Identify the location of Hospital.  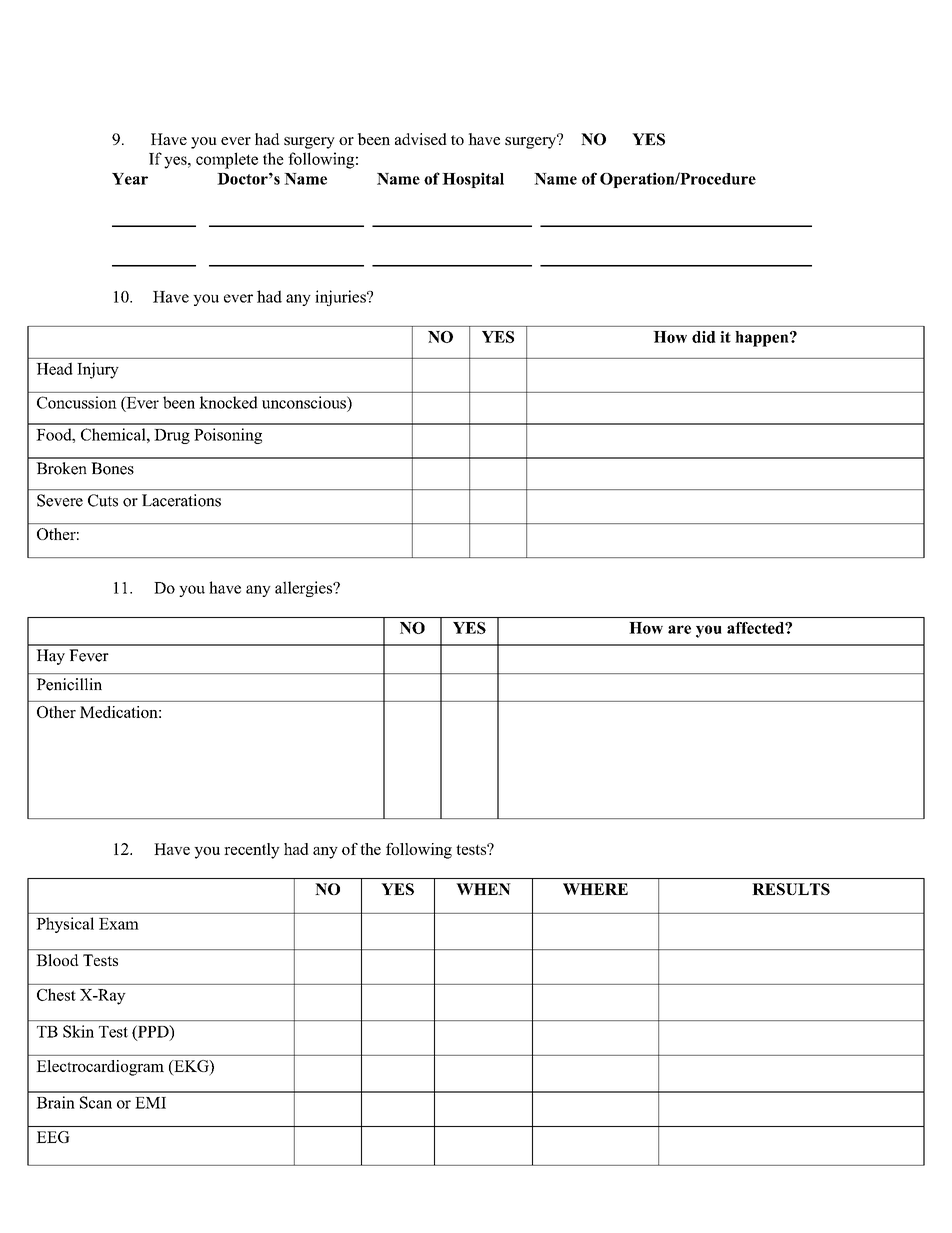
(473, 180).
